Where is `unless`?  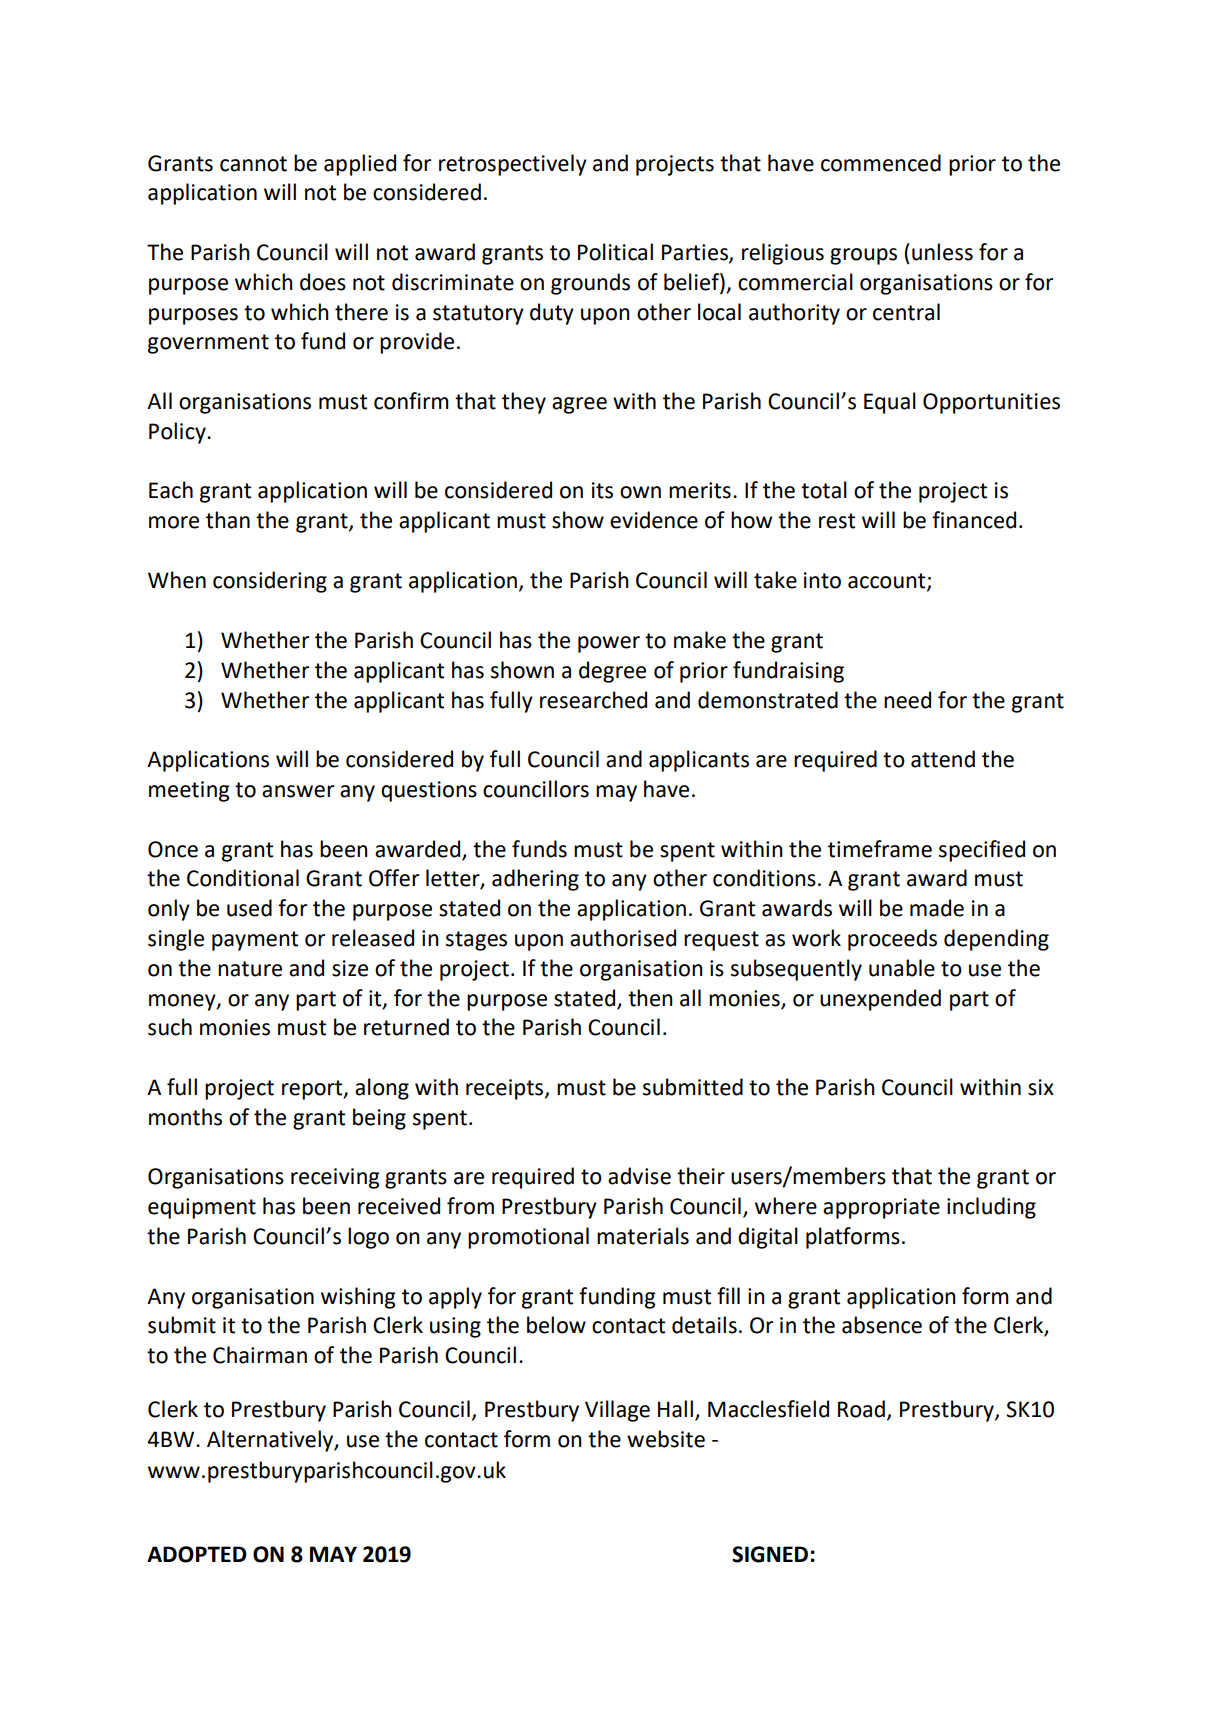
unless is located at coordinates (942, 252).
